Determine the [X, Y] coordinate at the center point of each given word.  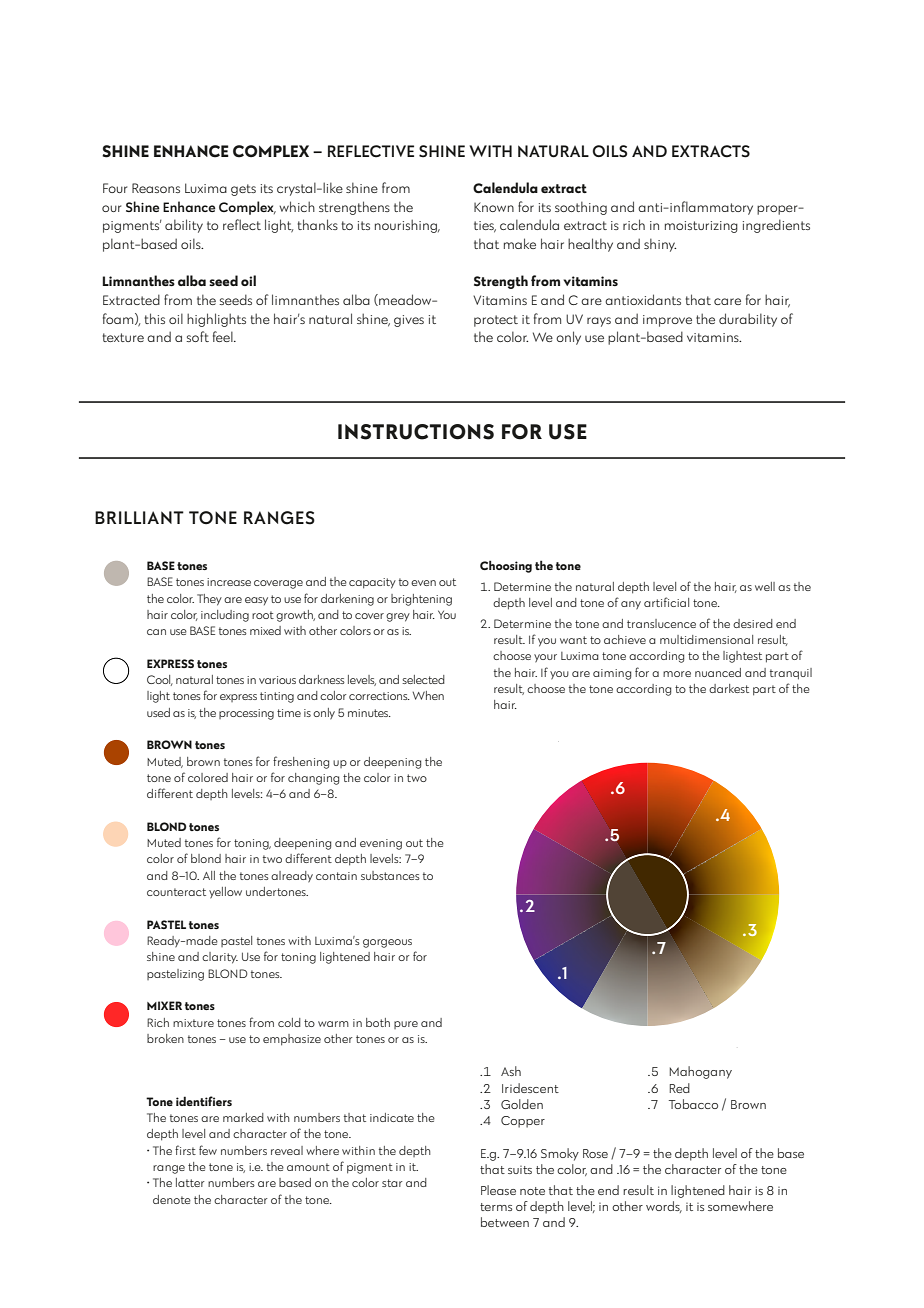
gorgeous [387, 943]
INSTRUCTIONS [416, 432]
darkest [729, 688]
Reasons [156, 188]
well [765, 586]
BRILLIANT [139, 517]
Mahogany [700, 1072]
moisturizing [701, 227]
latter [190, 1182]
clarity [220, 958]
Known [494, 207]
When [428, 695]
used [158, 712]
